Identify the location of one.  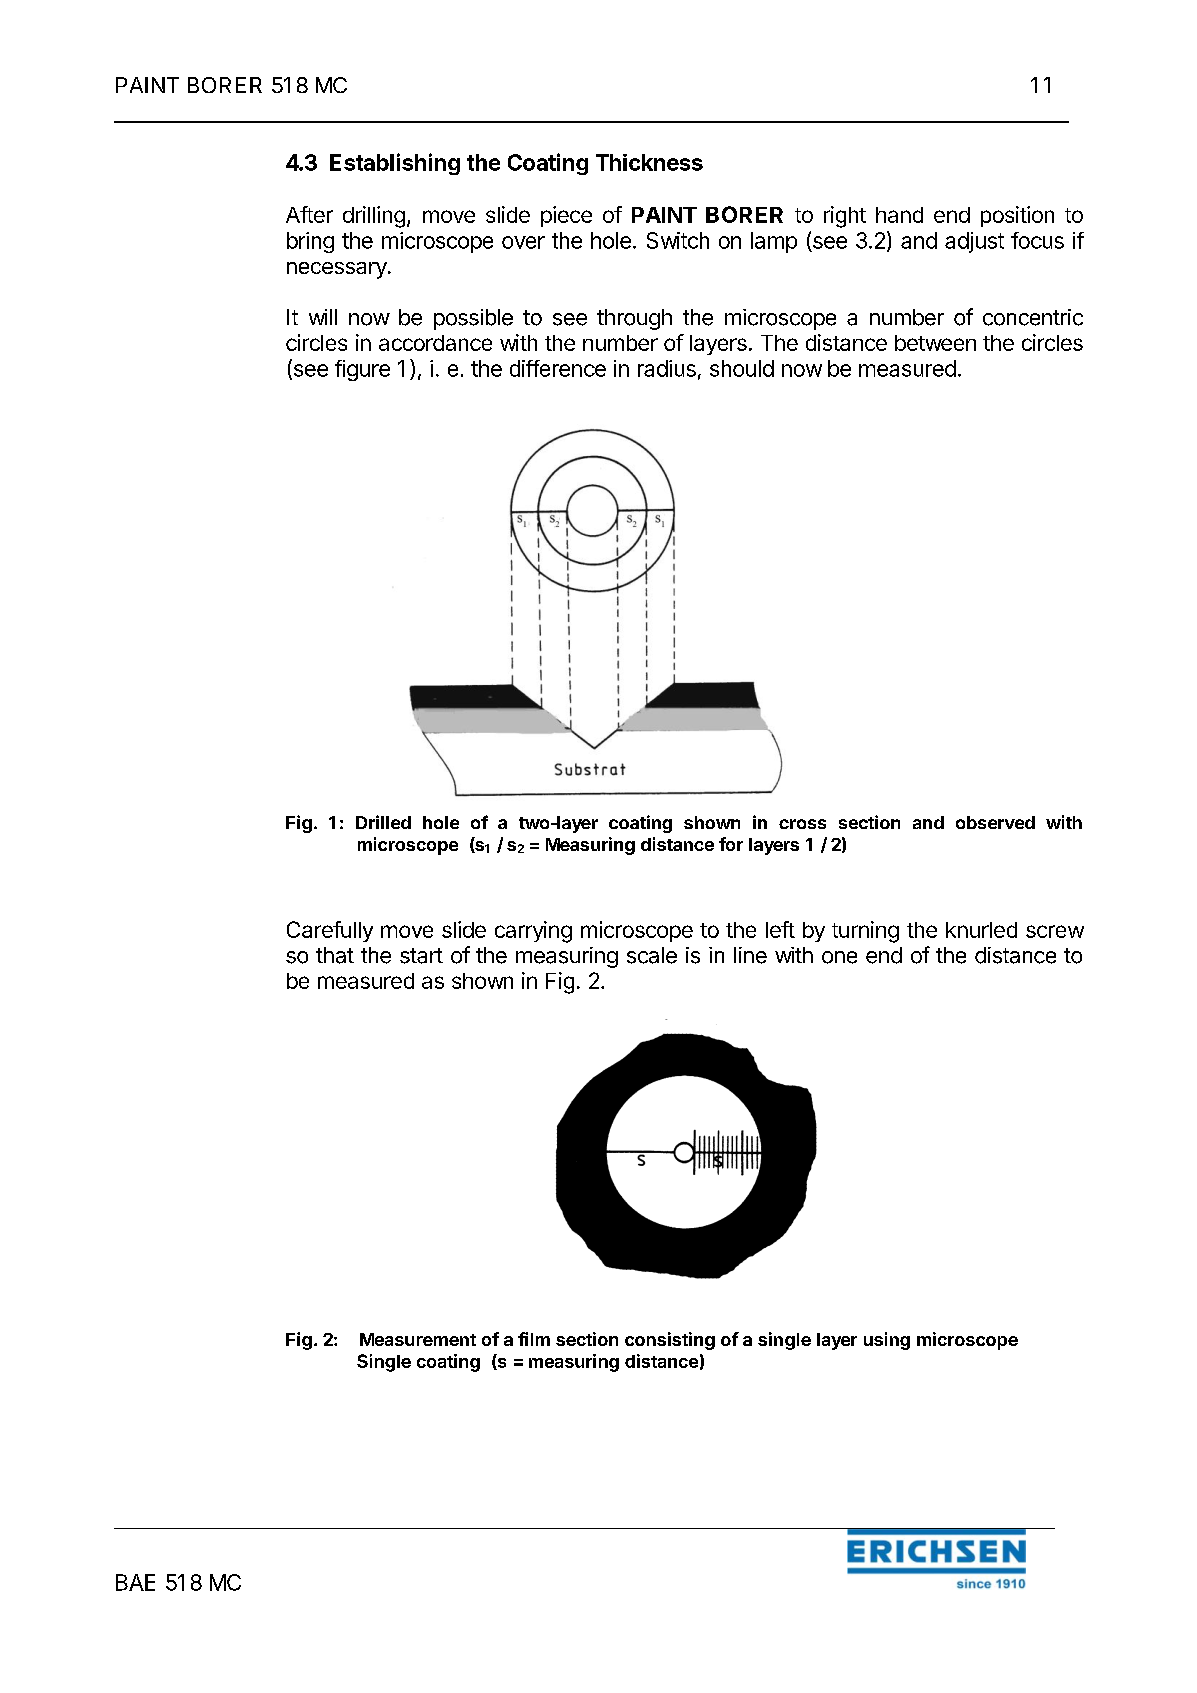
(839, 957).
